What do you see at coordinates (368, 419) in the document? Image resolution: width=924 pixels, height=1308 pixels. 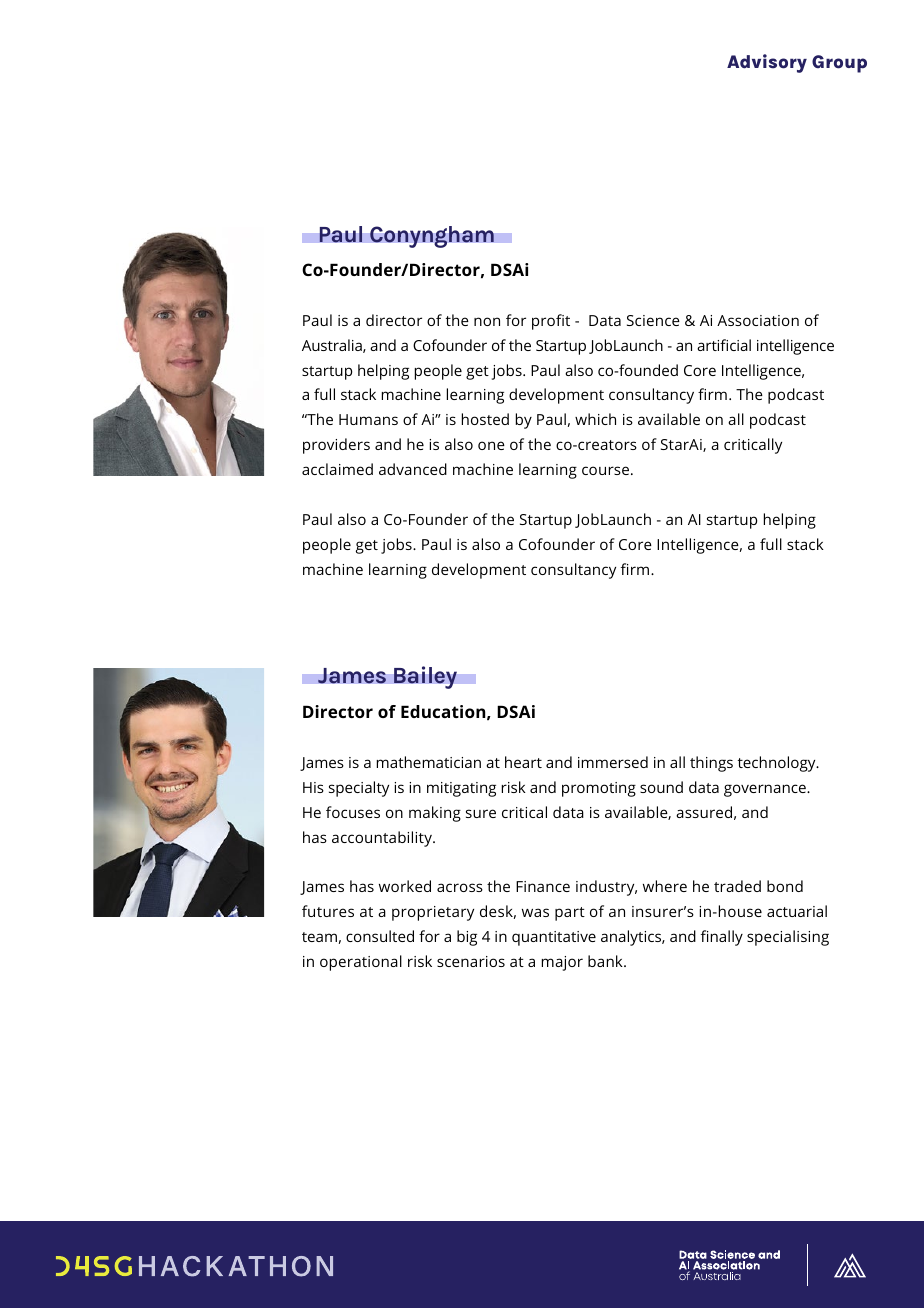 I see `Humans` at bounding box center [368, 419].
